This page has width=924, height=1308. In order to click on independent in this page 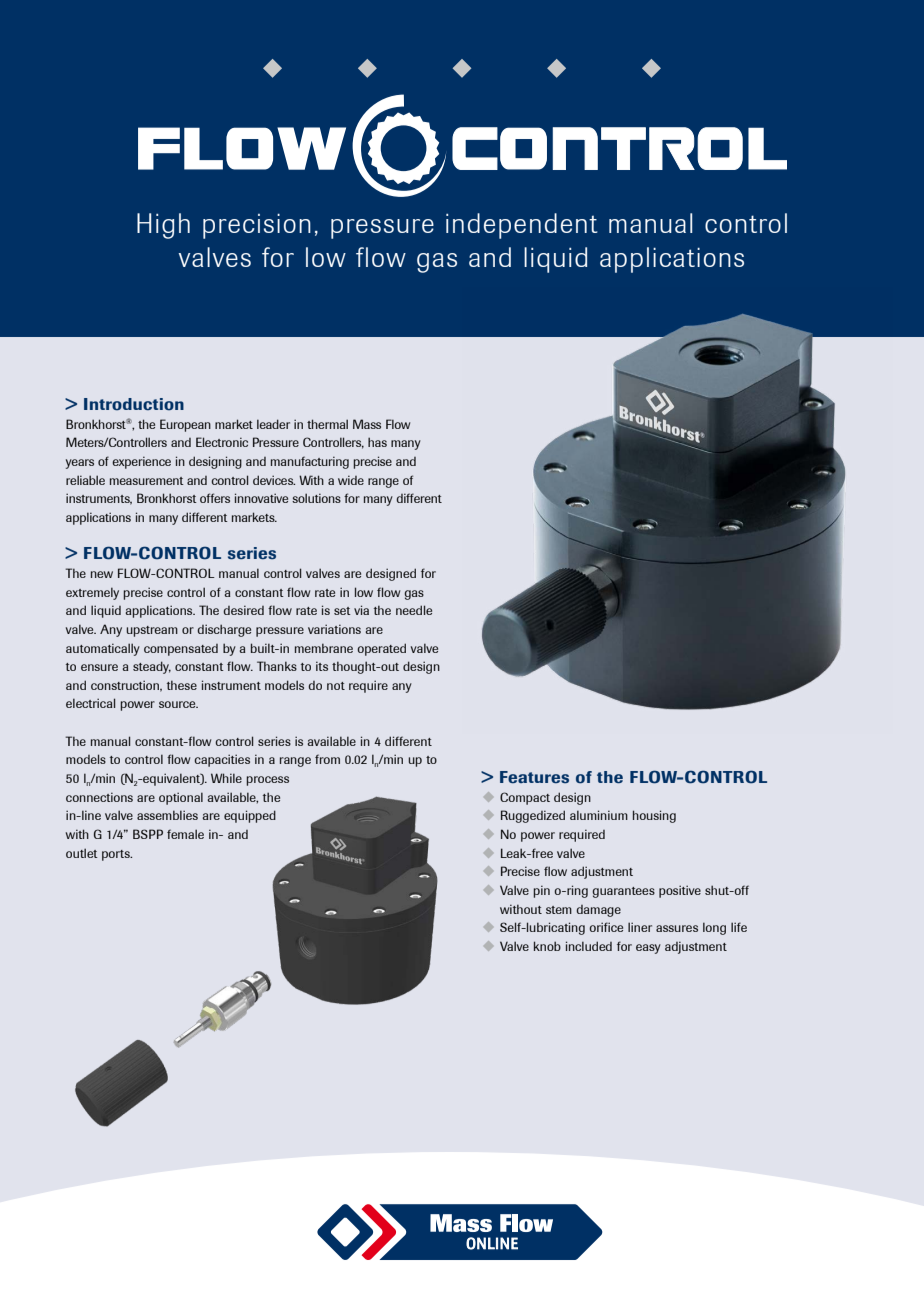, I will do `click(521, 226)`.
